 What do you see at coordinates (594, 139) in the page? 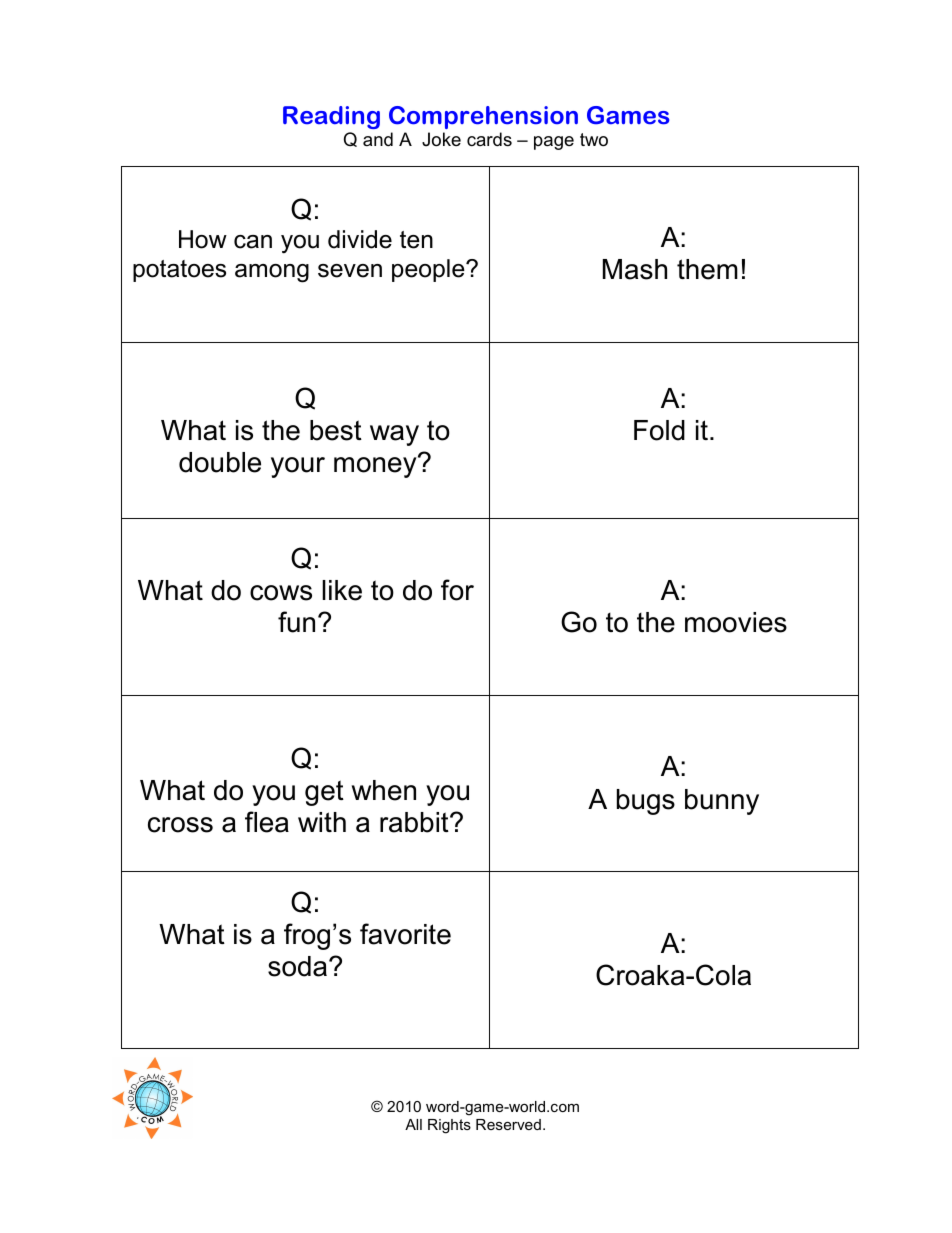
I see `two` at bounding box center [594, 139].
